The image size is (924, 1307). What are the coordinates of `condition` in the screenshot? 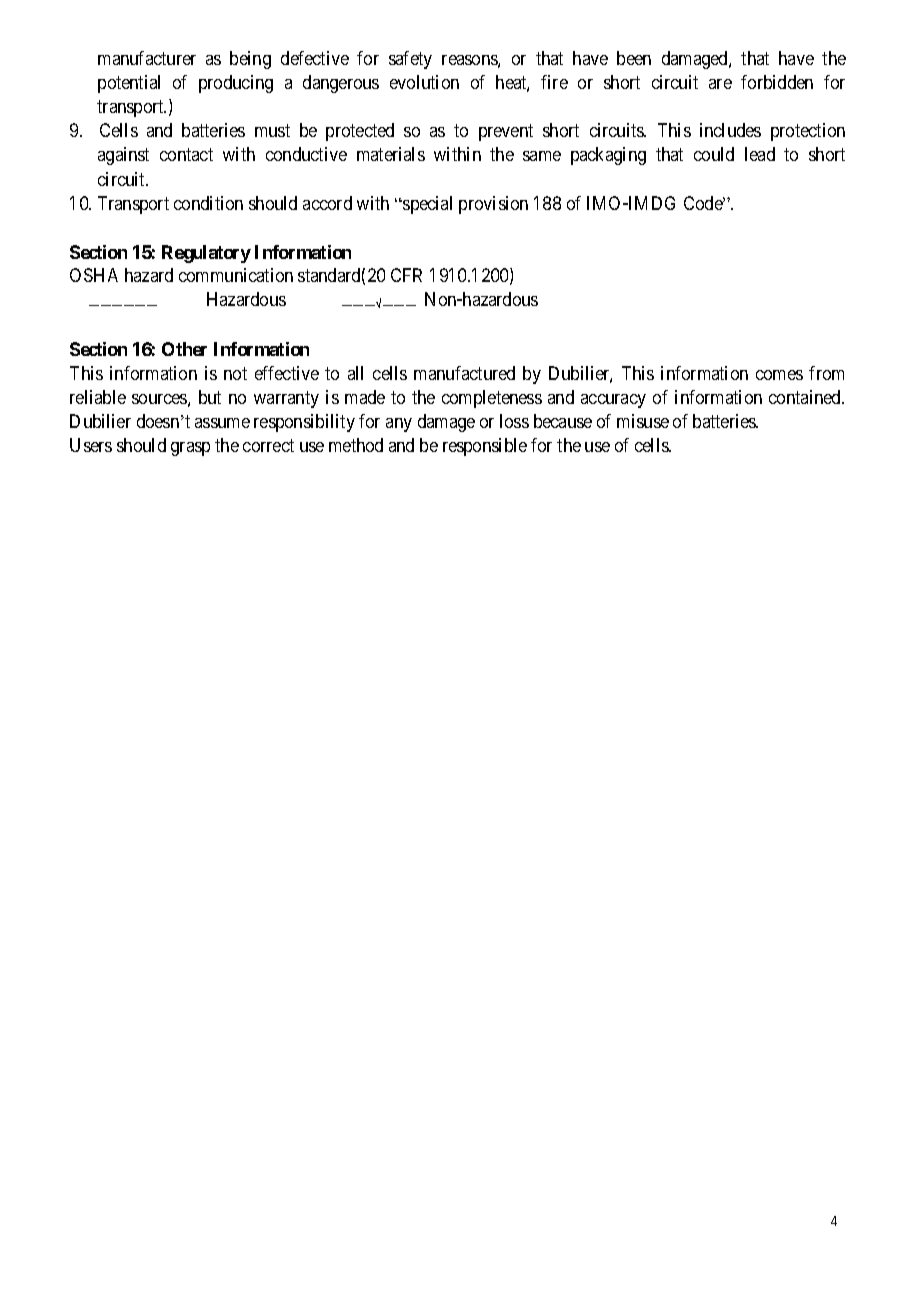 It's located at (208, 203).
